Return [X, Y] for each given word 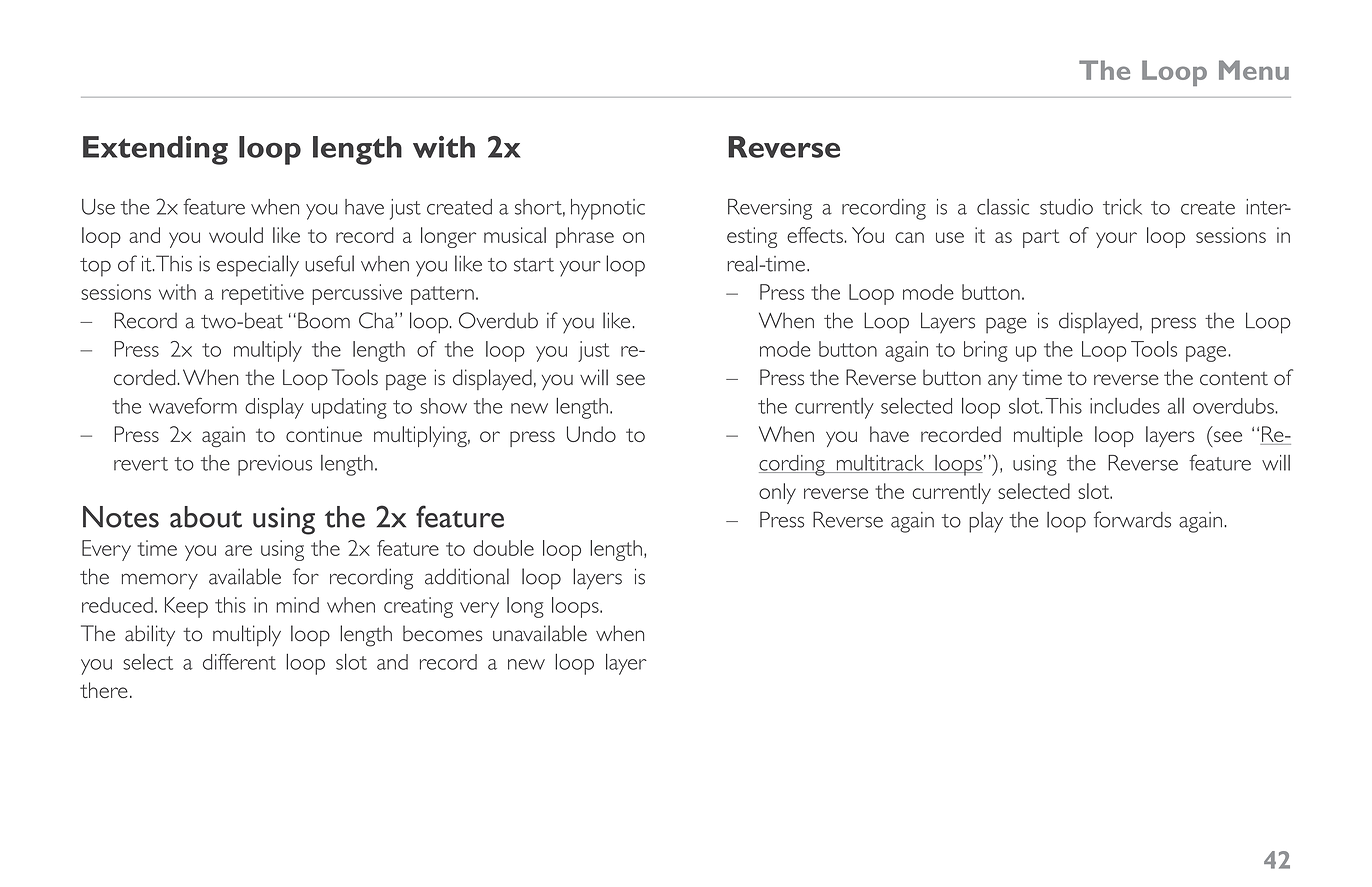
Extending [155, 150]
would [236, 235]
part [1041, 238]
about [206, 517]
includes [1125, 406]
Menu [1254, 70]
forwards [1132, 519]
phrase [585, 237]
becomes [443, 633]
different [239, 661]
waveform [193, 405]
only [777, 493]
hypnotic [608, 209]
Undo [591, 434]
